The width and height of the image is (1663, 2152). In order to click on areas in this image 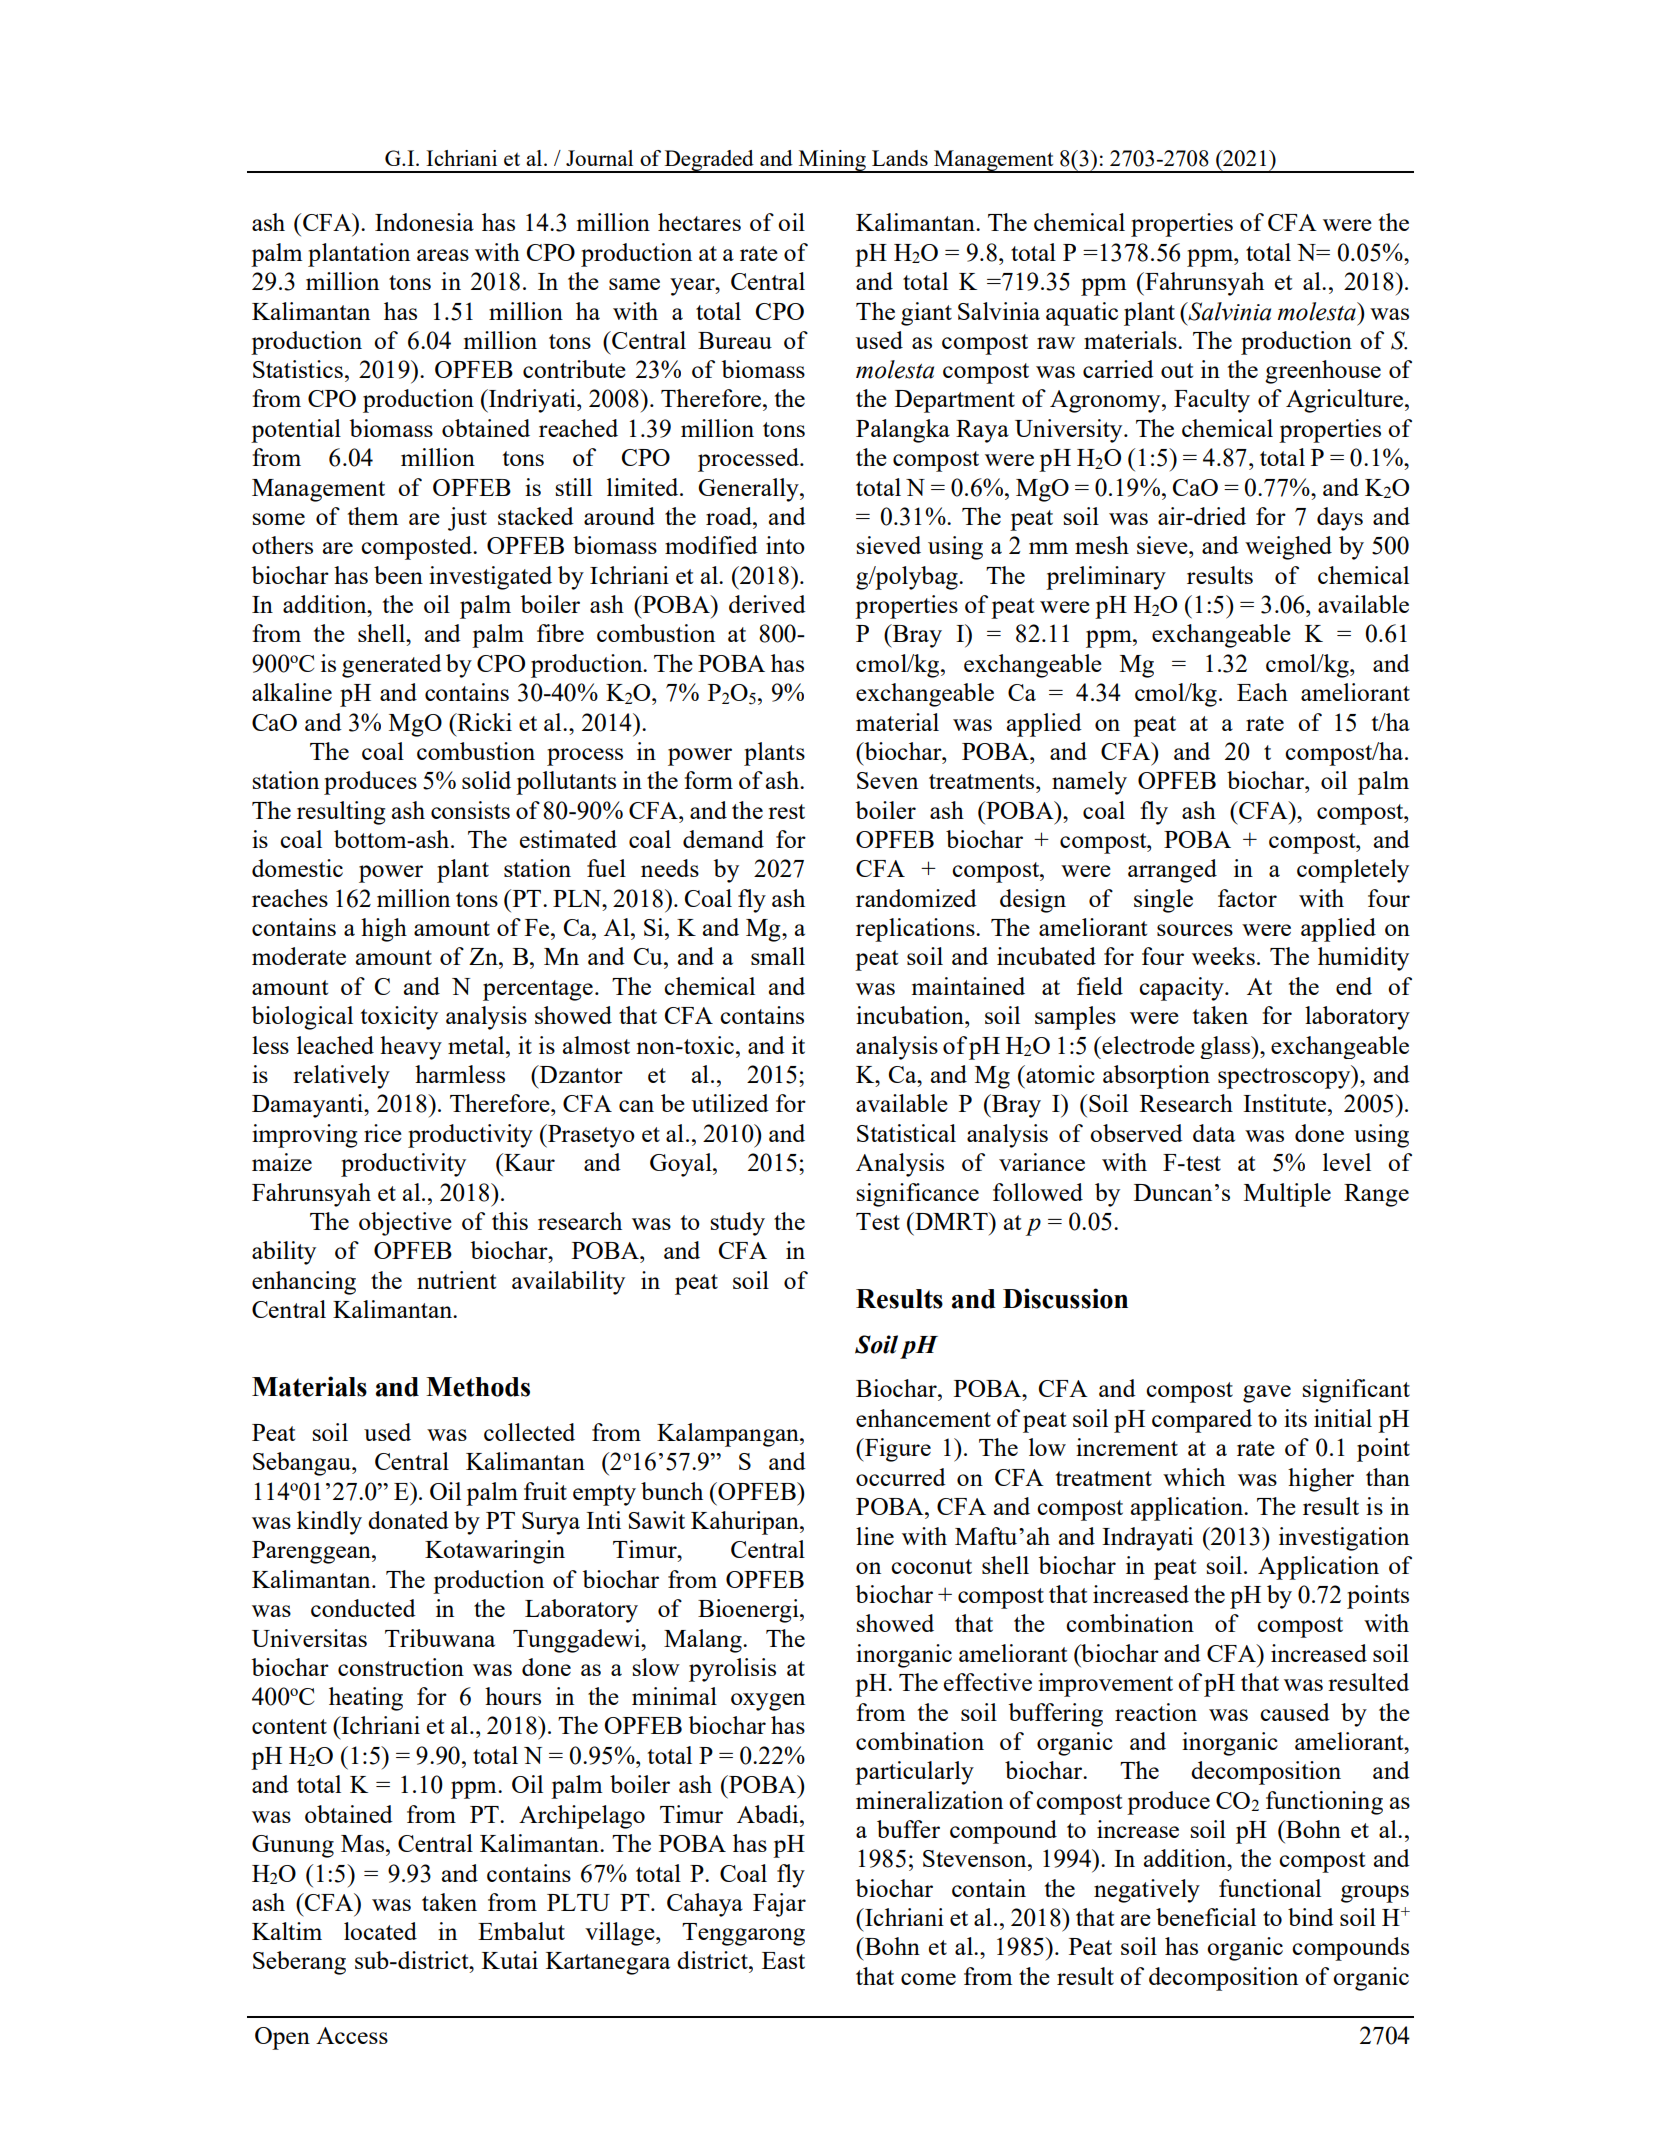, I will do `click(443, 255)`.
